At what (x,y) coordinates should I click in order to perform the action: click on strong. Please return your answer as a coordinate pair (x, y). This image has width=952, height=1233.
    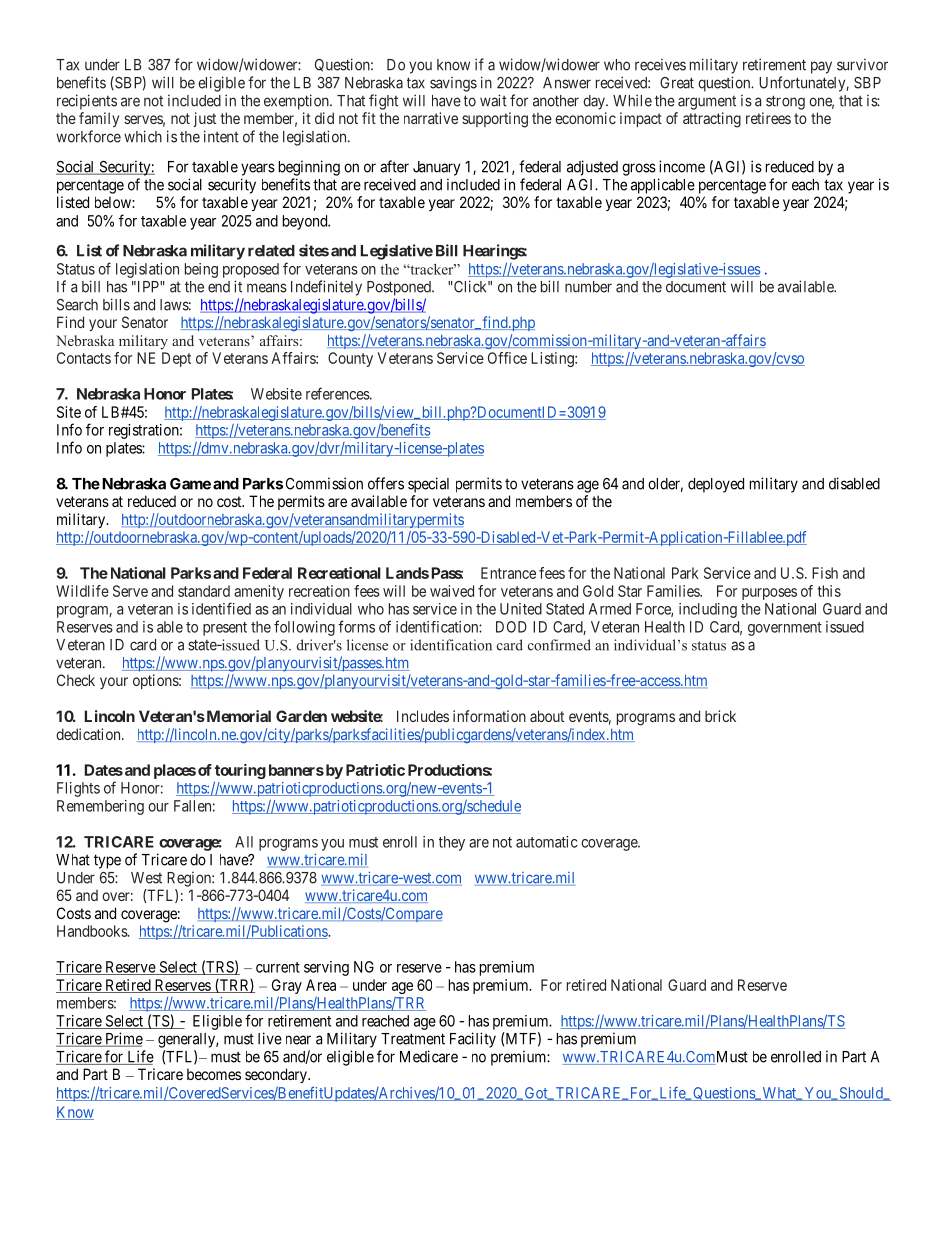
    Looking at the image, I should click on (785, 102).
